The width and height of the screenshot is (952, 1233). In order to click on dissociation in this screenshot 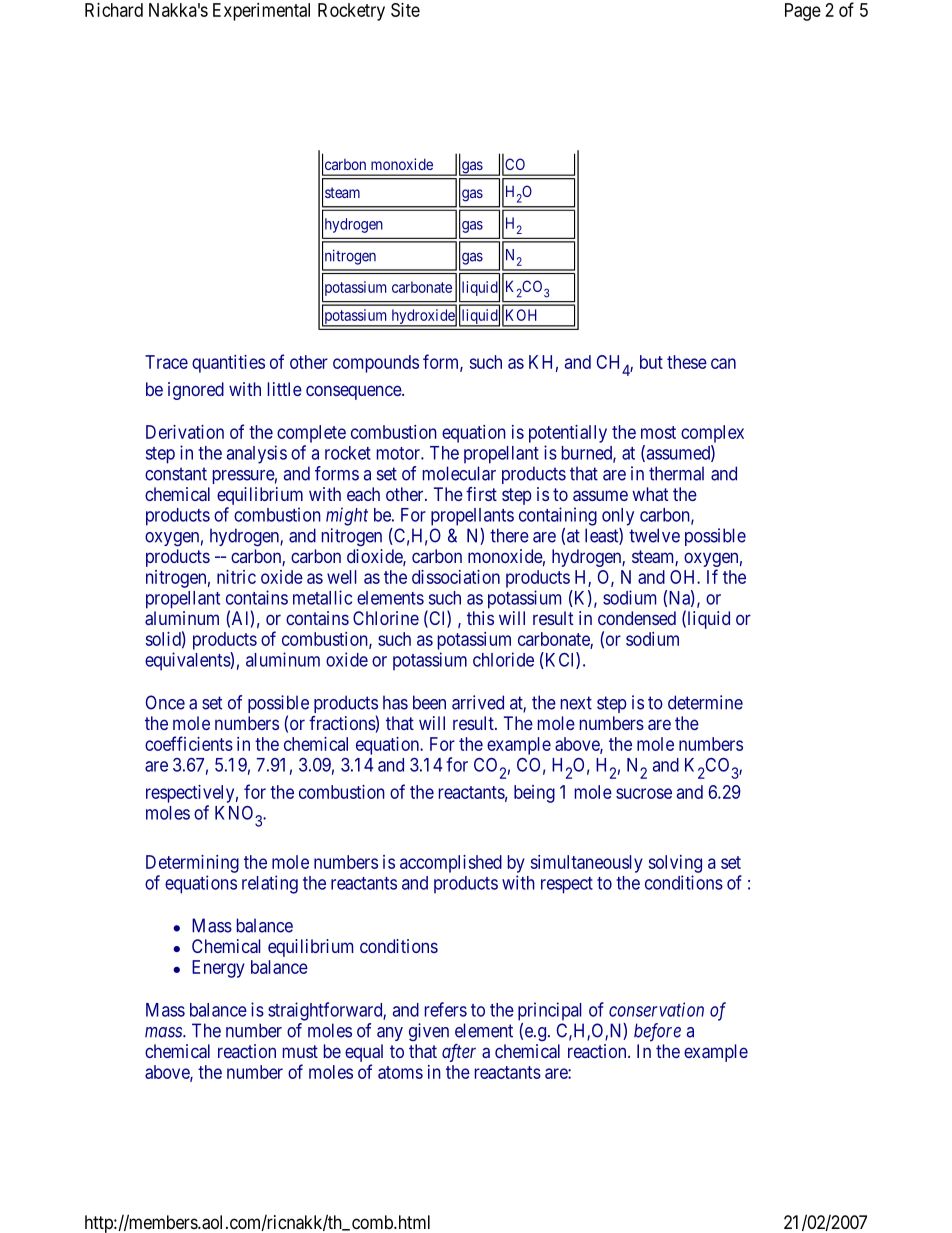, I will do `click(456, 577)`.
